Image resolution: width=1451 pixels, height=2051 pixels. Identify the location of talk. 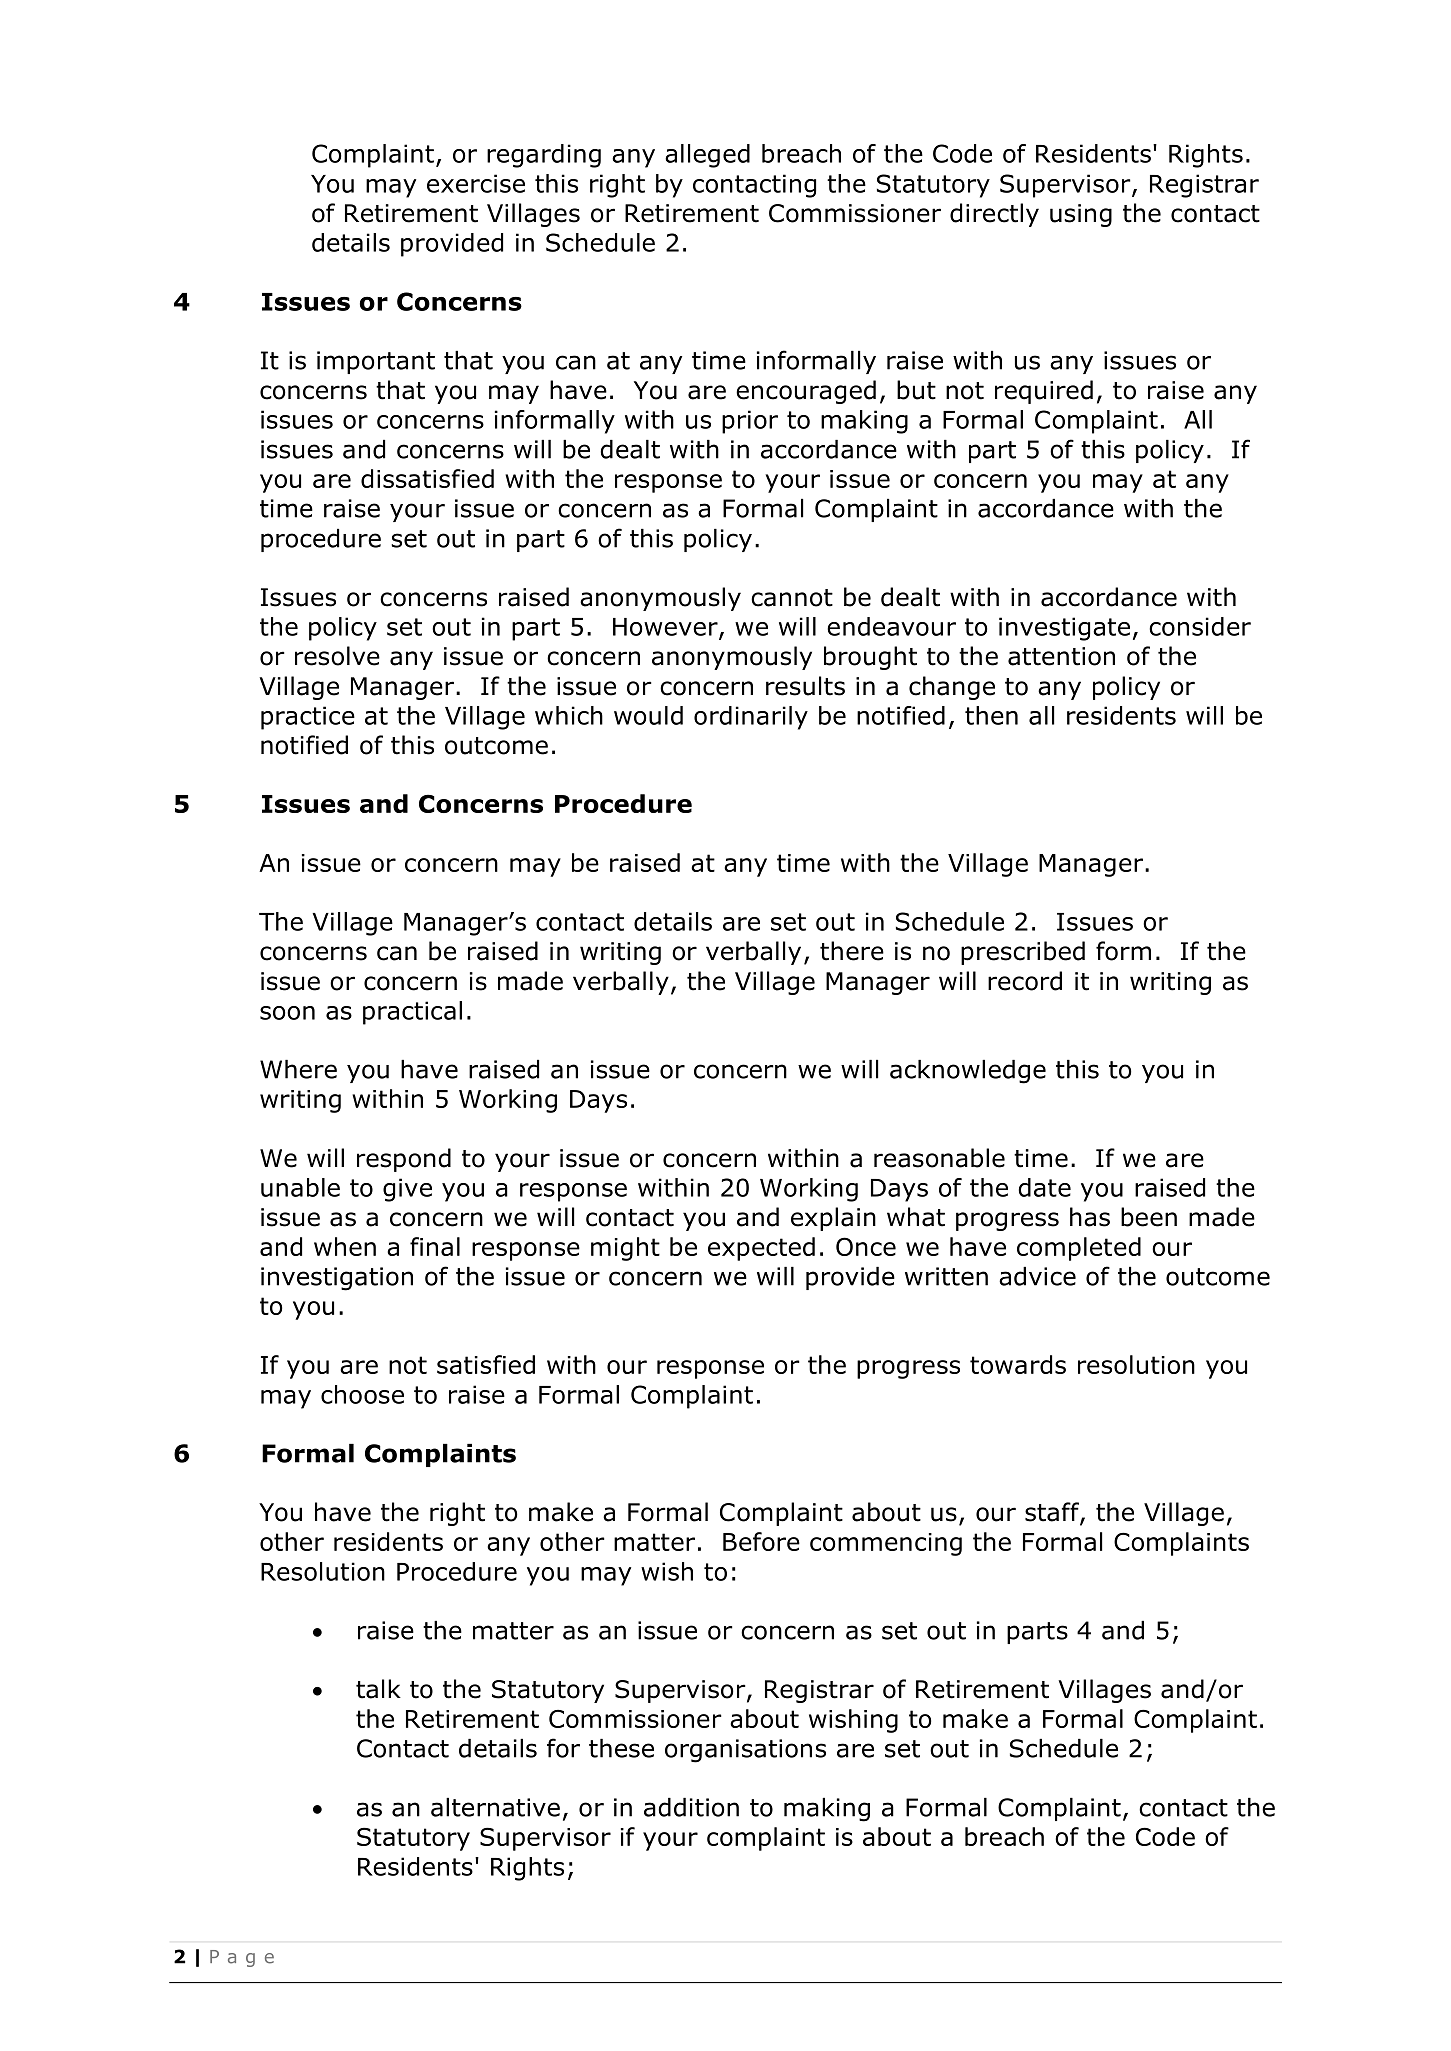
(378, 1689).
